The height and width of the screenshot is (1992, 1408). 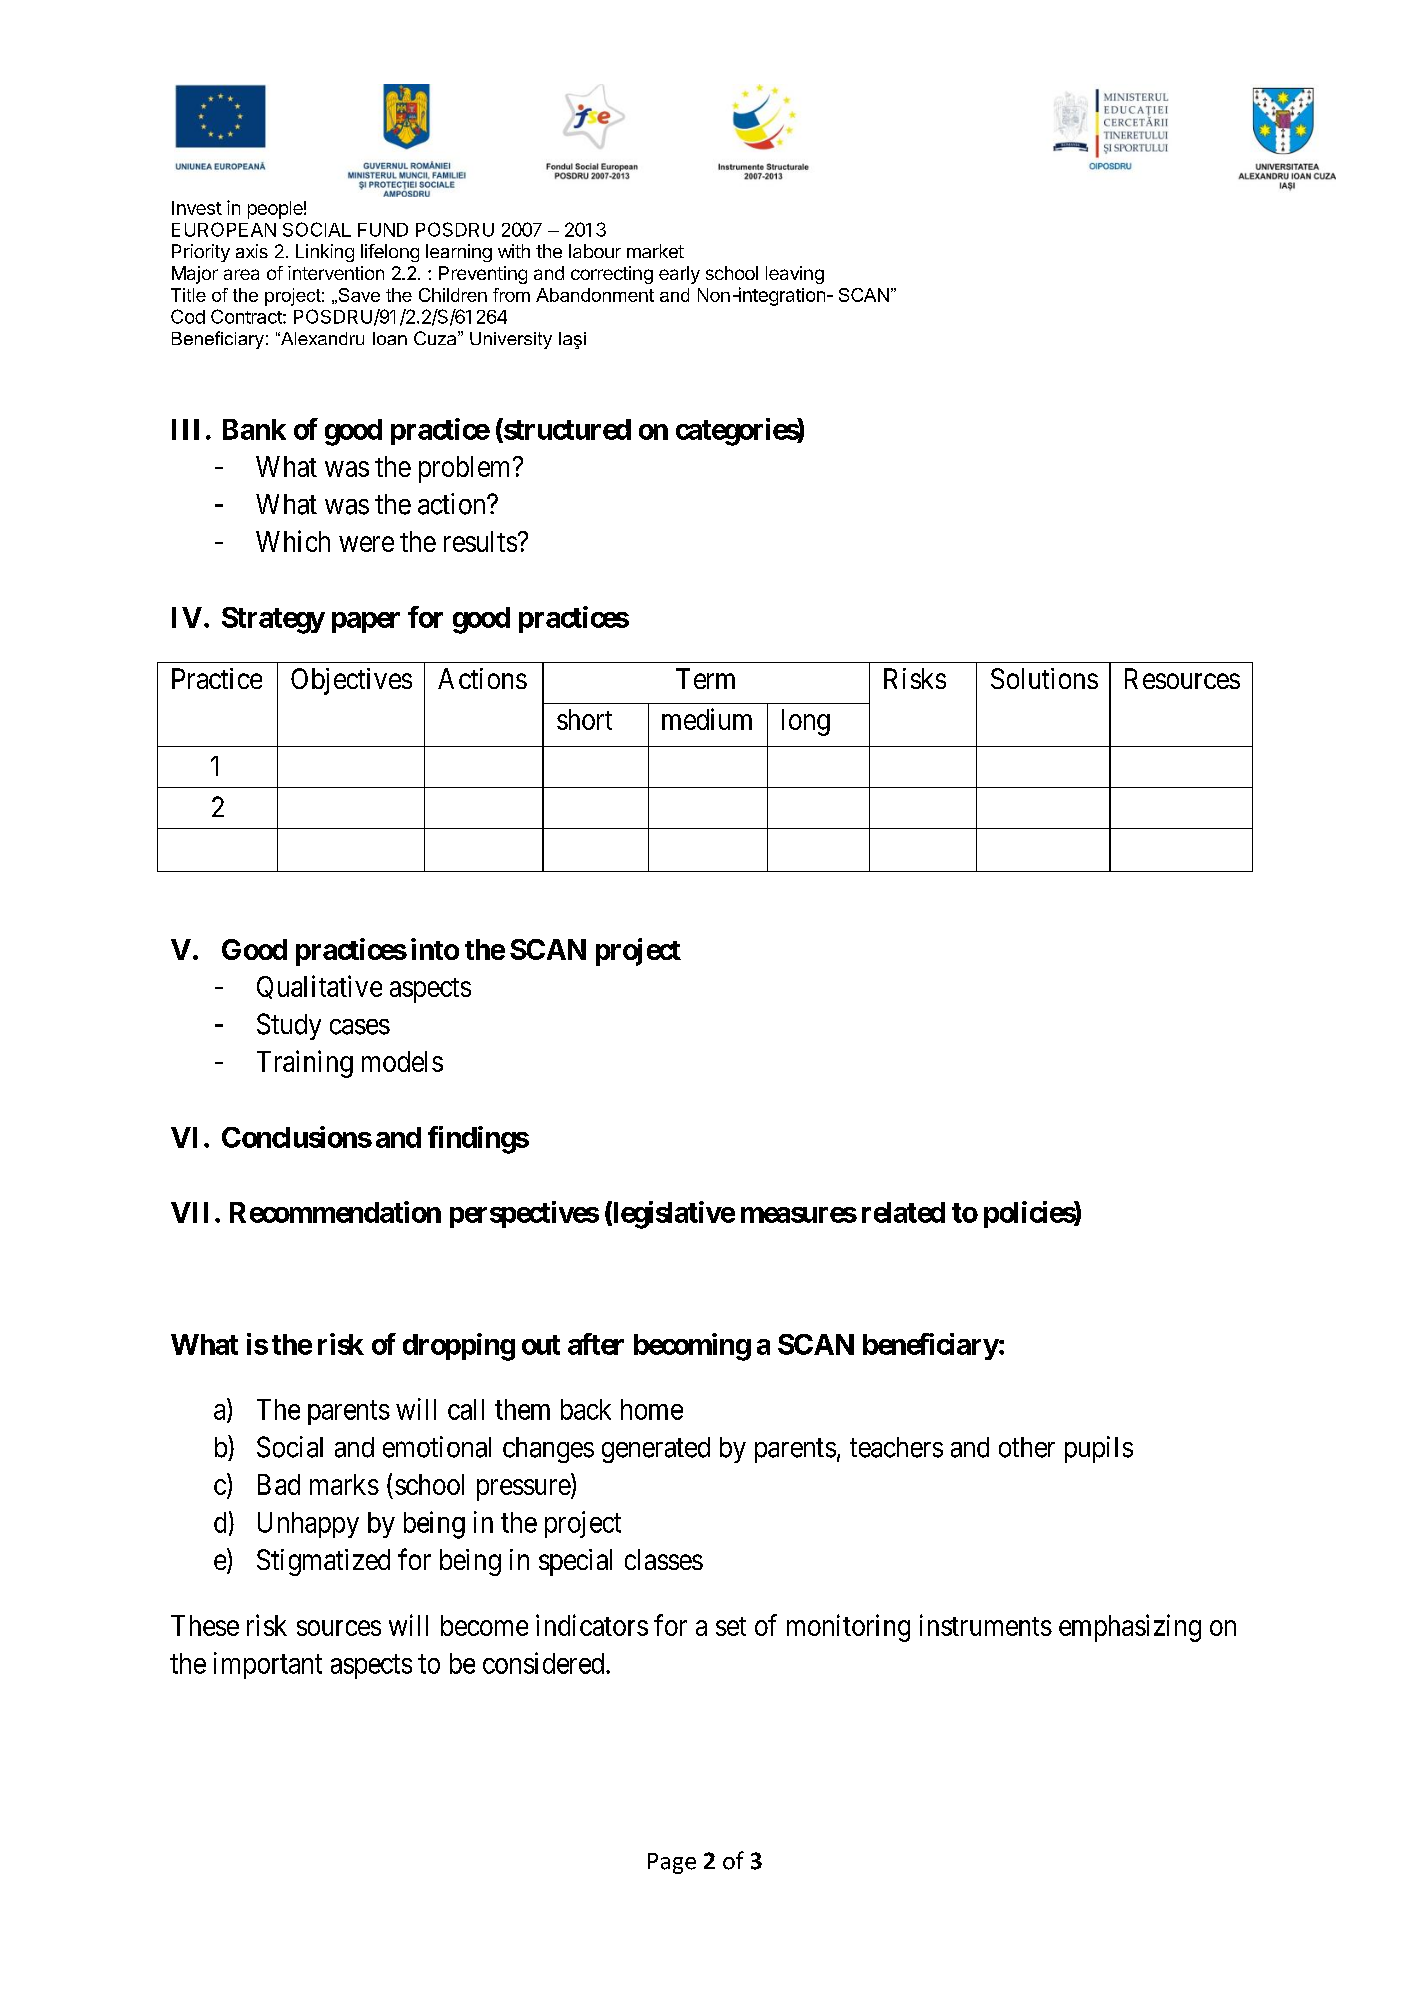 What do you see at coordinates (335, 1212) in the screenshot?
I see `Recommendation` at bounding box center [335, 1212].
